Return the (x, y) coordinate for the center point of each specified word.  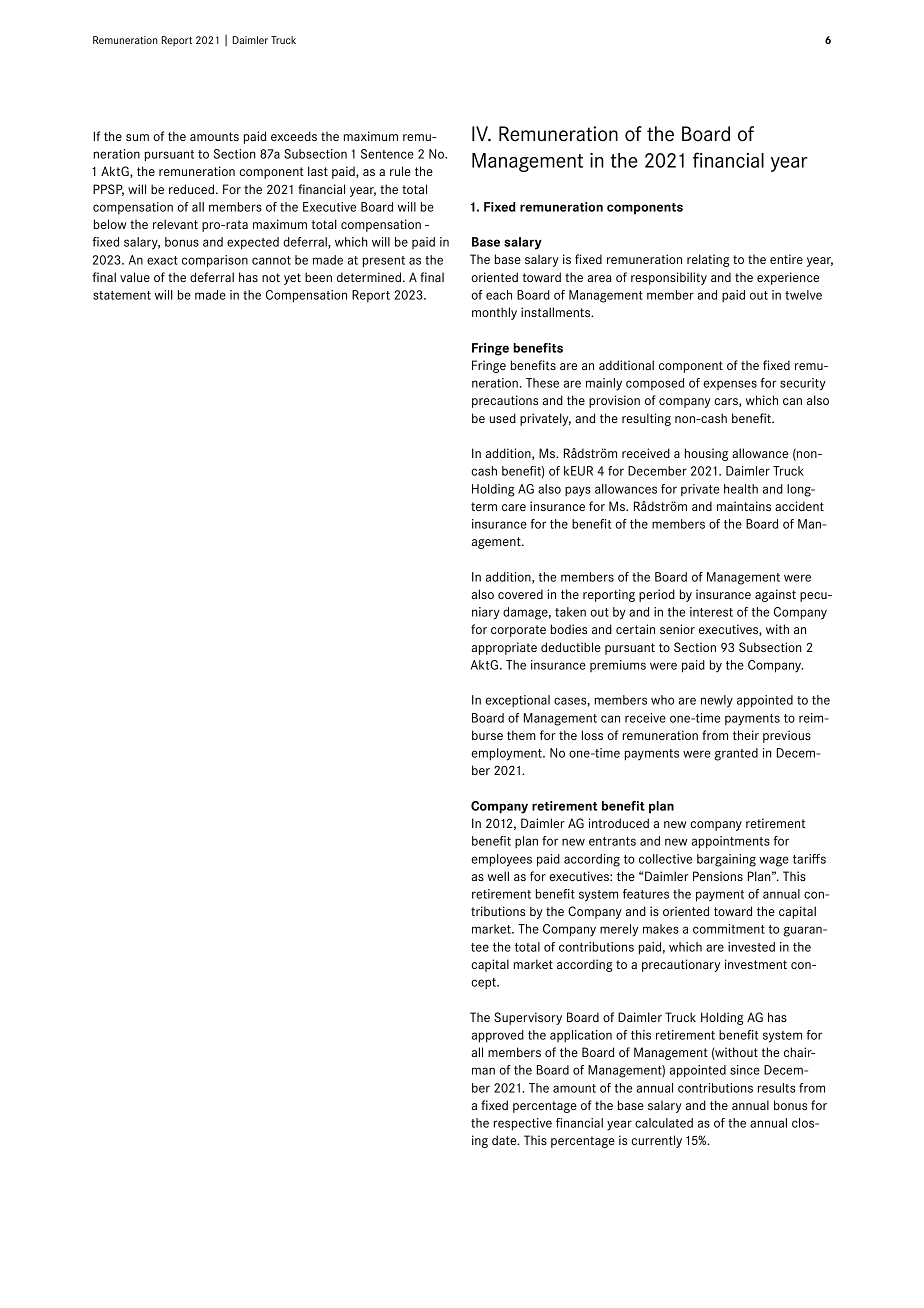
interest (711, 612)
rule (400, 171)
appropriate (504, 648)
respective (522, 1124)
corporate (518, 631)
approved (498, 1036)
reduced (193, 189)
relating (708, 260)
